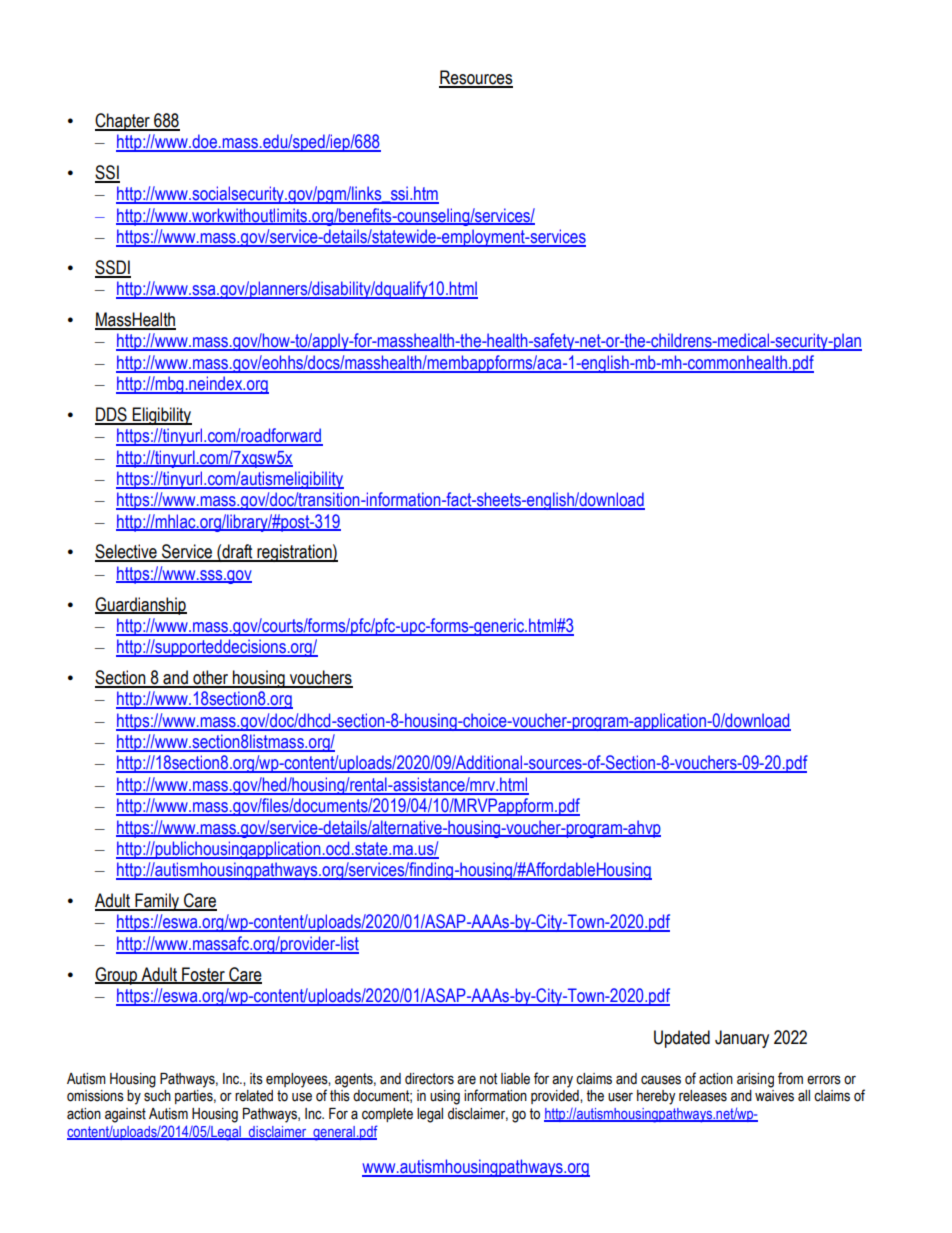 This document has height=1233, width=952. I want to click on SSDI, so click(113, 268).
